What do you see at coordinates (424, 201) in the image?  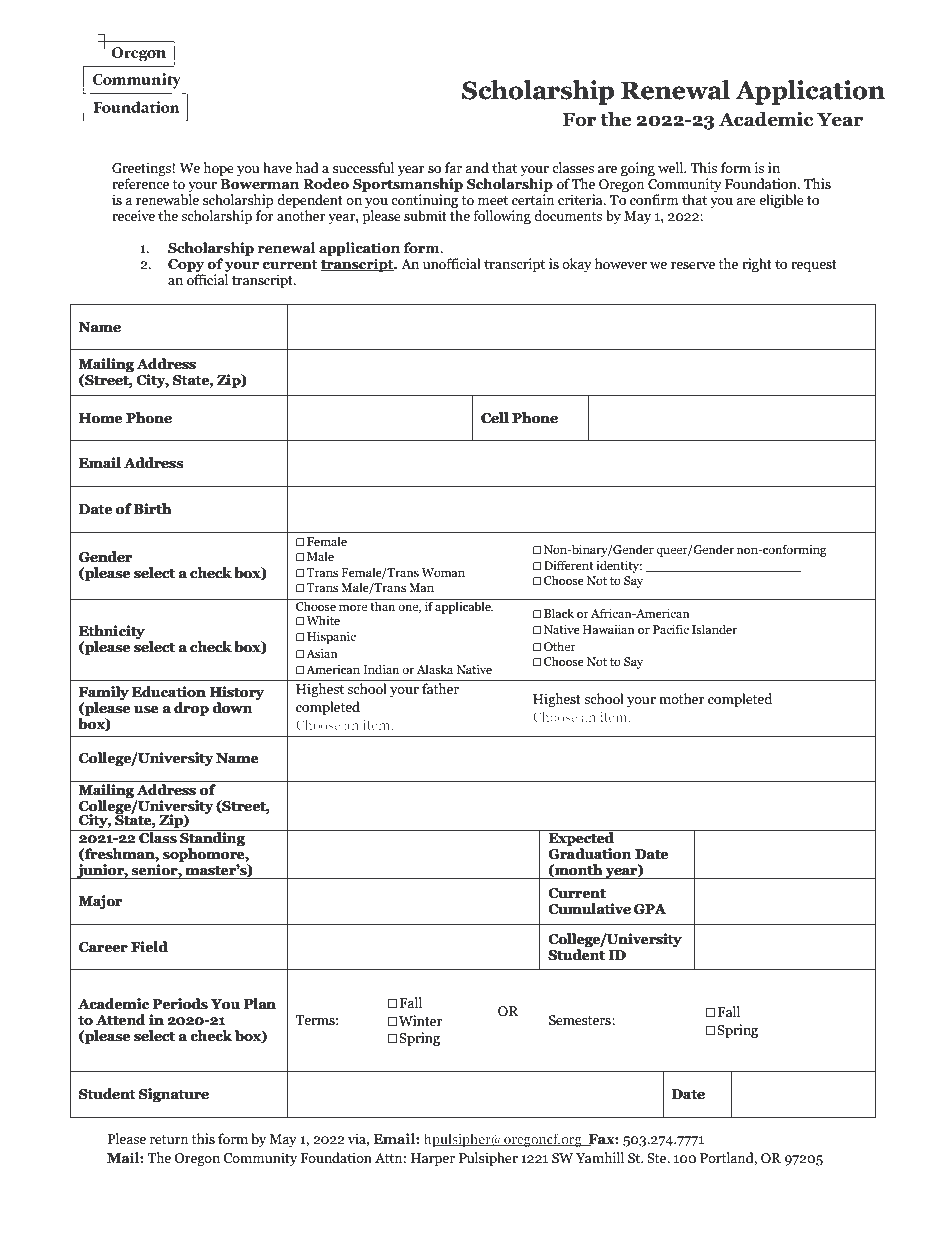 I see `continuing` at bounding box center [424, 201].
